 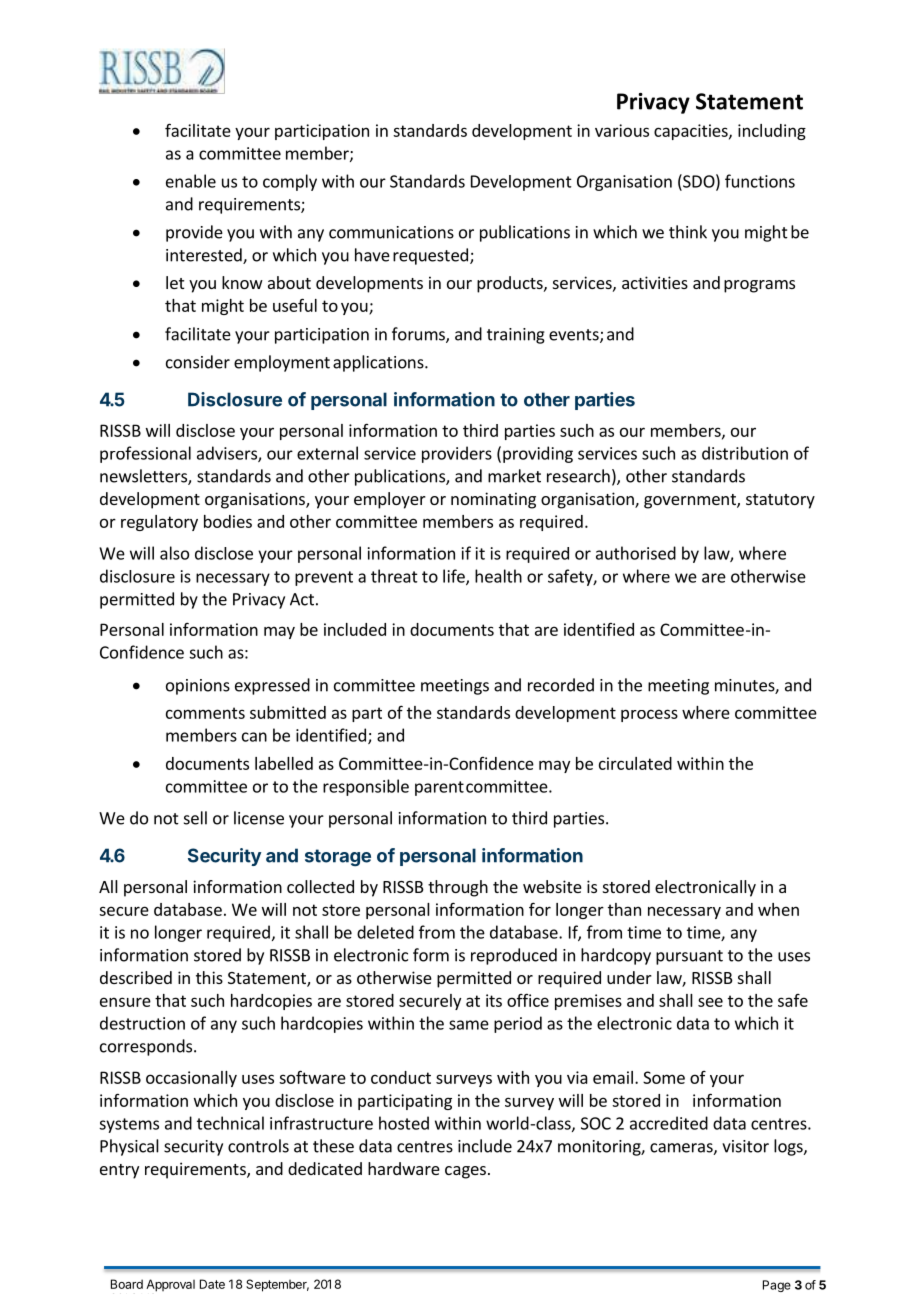 What do you see at coordinates (391, 232) in the screenshot?
I see `communications` at bounding box center [391, 232].
